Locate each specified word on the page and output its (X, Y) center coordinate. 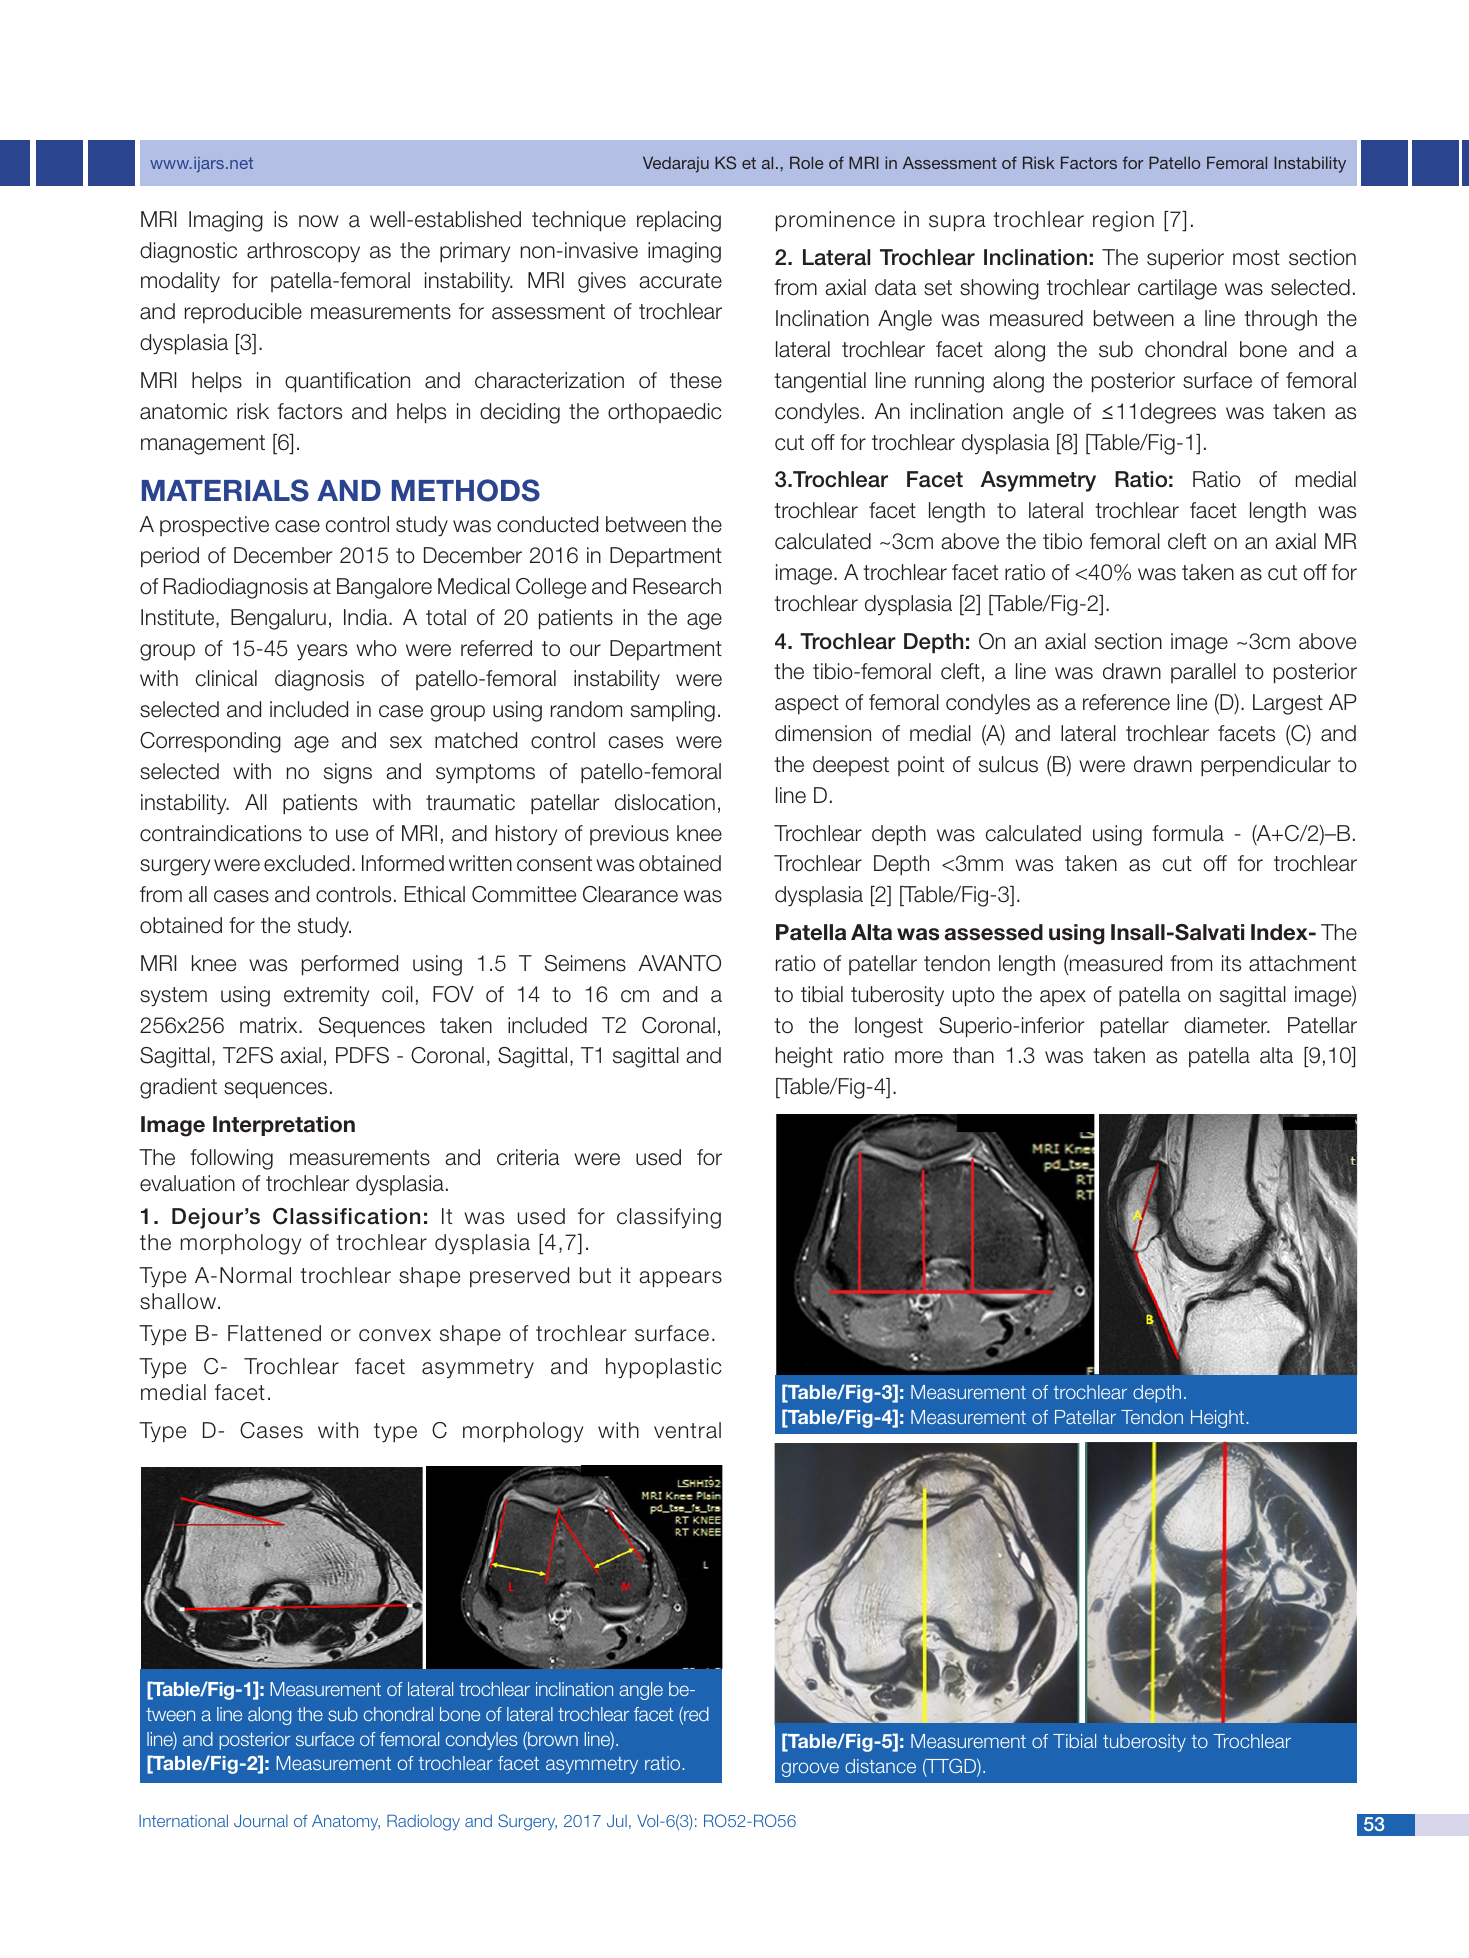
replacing (679, 221)
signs (348, 773)
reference (1126, 702)
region (1123, 221)
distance (880, 1766)
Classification (346, 1216)
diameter (1227, 1025)
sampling (673, 711)
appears (680, 1279)
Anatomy (346, 1822)
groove (810, 1769)
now (318, 221)
